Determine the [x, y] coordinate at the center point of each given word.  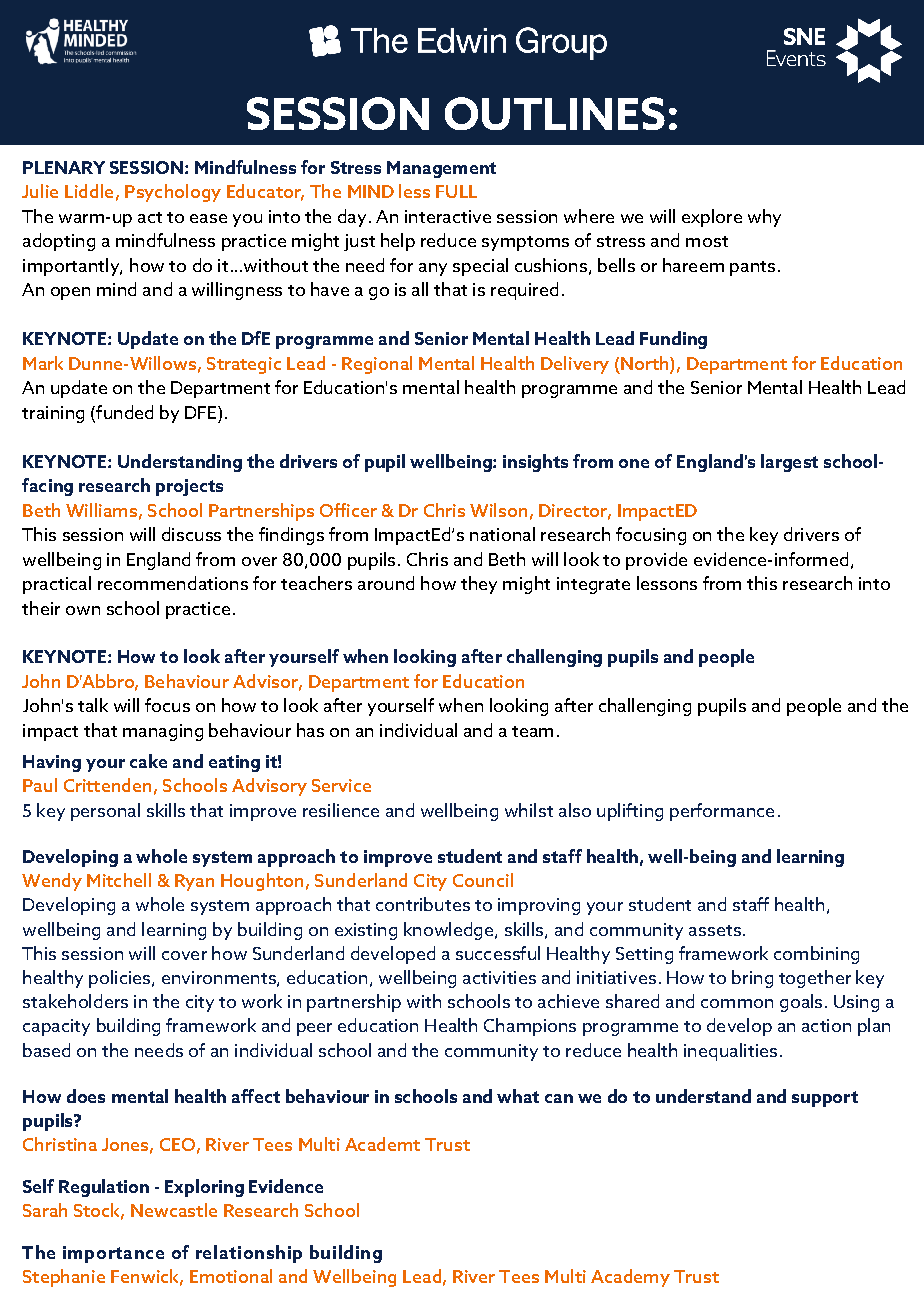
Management [441, 169]
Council [483, 880]
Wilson [498, 510]
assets [715, 930]
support [825, 1099]
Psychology [173, 193]
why [764, 218]
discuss [191, 534]
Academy [630, 1278]
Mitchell [119, 880]
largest [789, 463]
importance [113, 1254]
